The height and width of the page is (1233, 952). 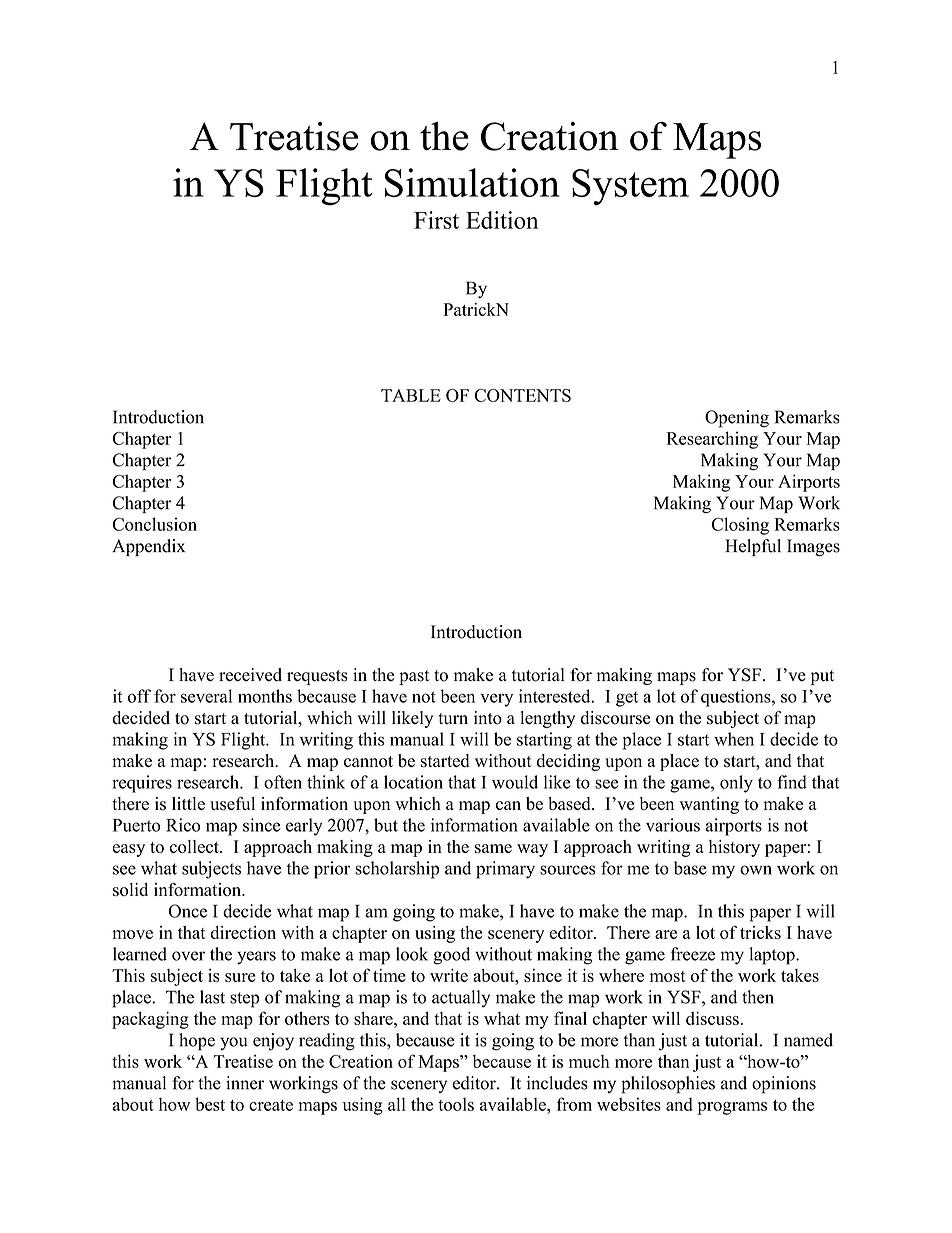 I want to click on First, so click(x=436, y=220).
